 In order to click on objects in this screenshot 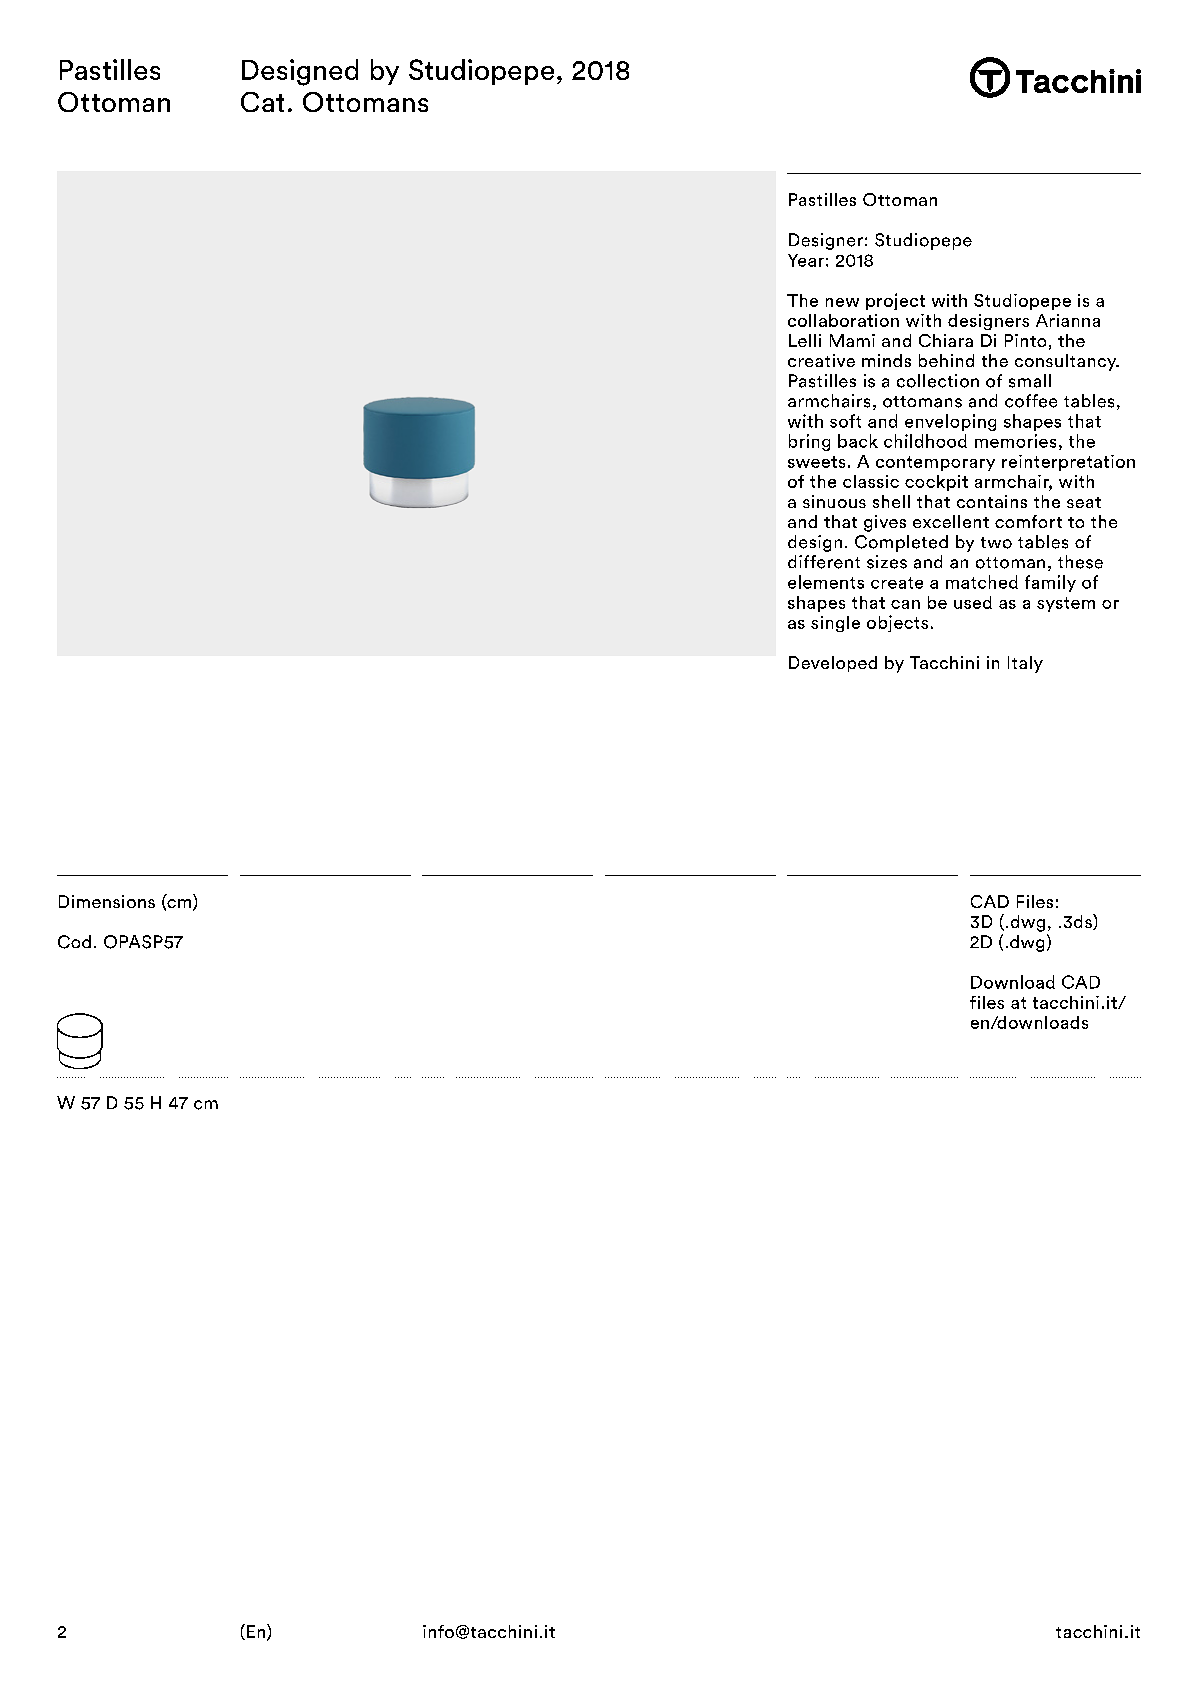, I will do `click(897, 623)`.
